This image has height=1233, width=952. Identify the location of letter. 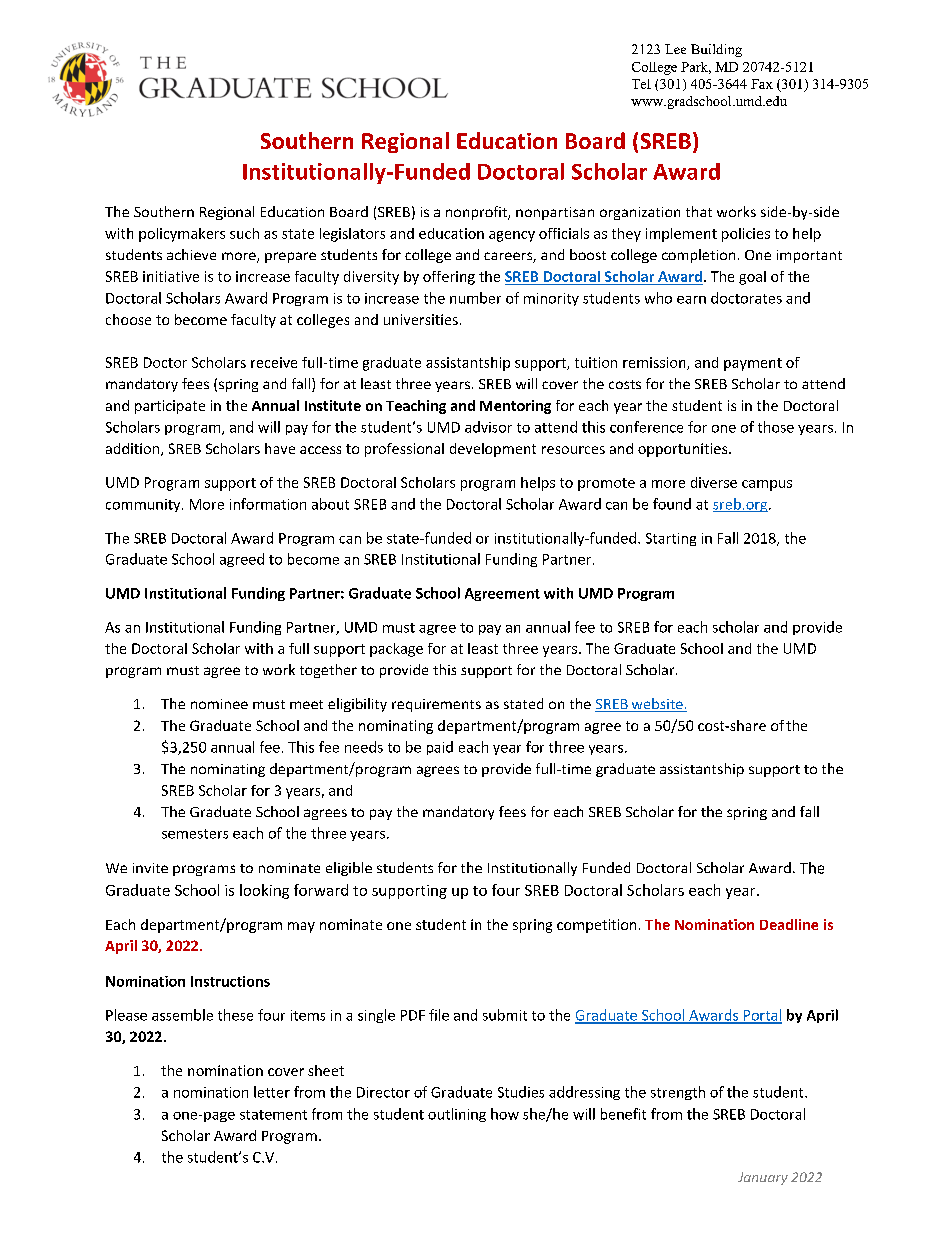
(272, 1092).
